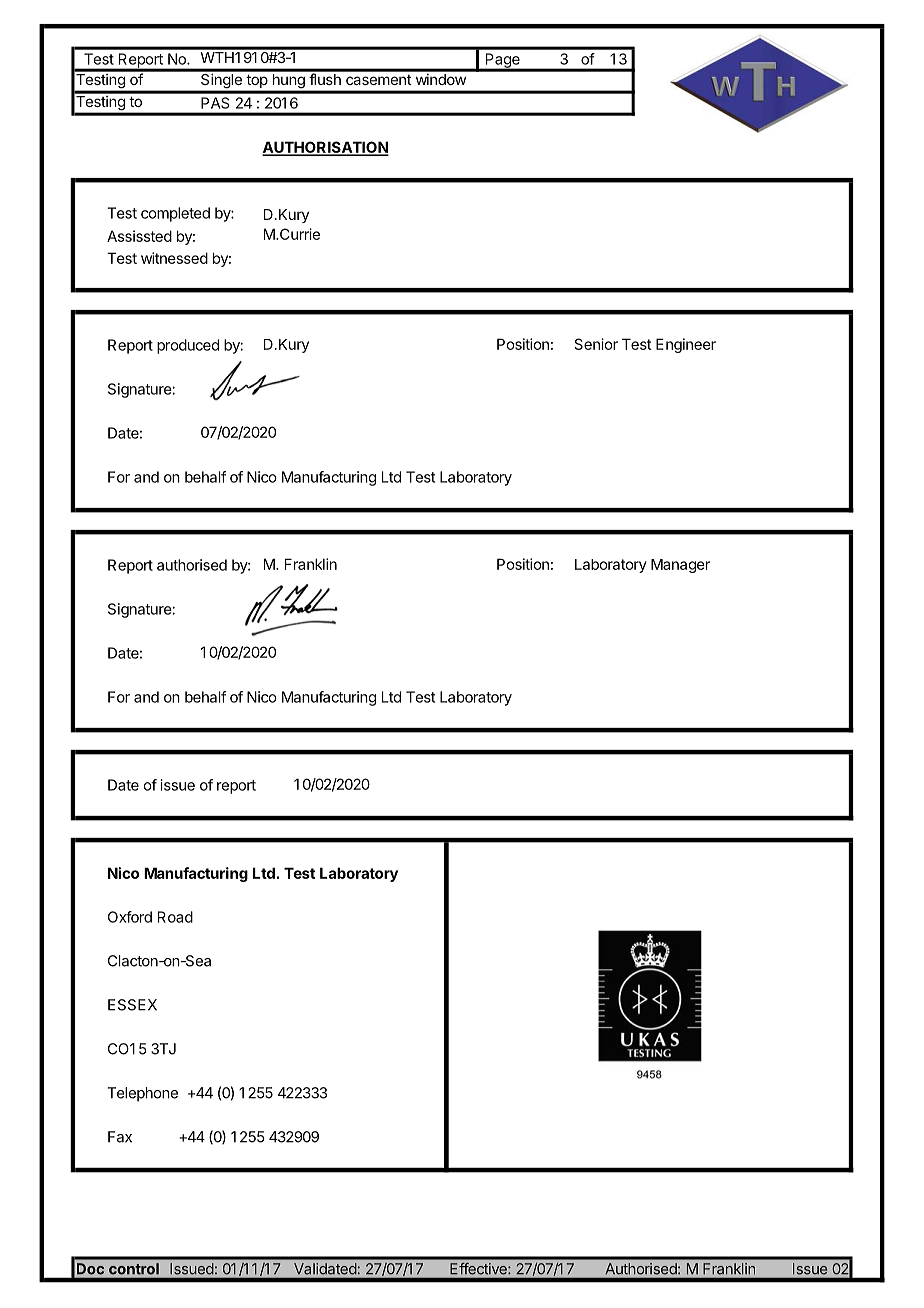 The height and width of the screenshot is (1308, 924). I want to click on PAS, so click(215, 103).
